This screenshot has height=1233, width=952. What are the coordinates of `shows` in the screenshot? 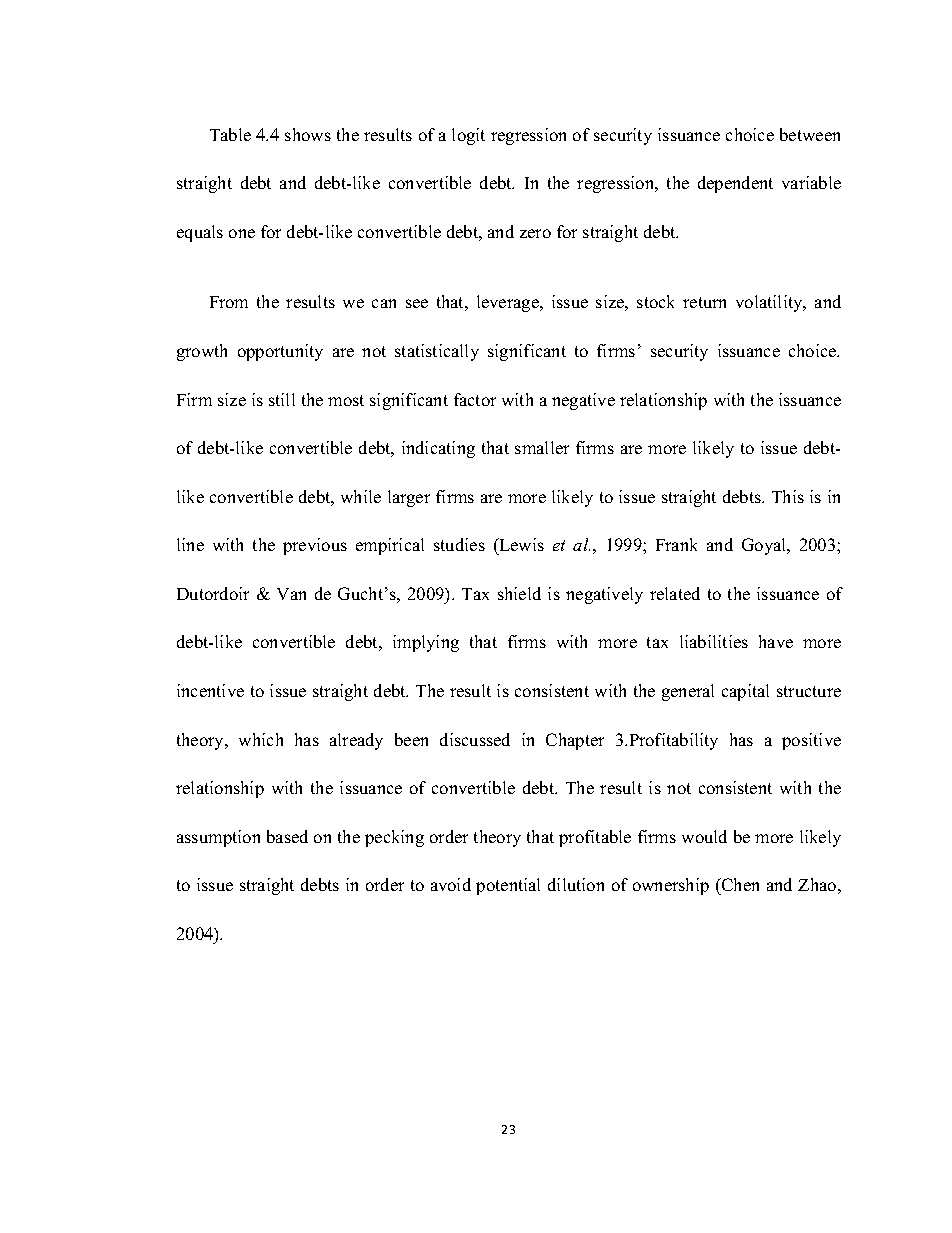 It's located at (308, 134).
